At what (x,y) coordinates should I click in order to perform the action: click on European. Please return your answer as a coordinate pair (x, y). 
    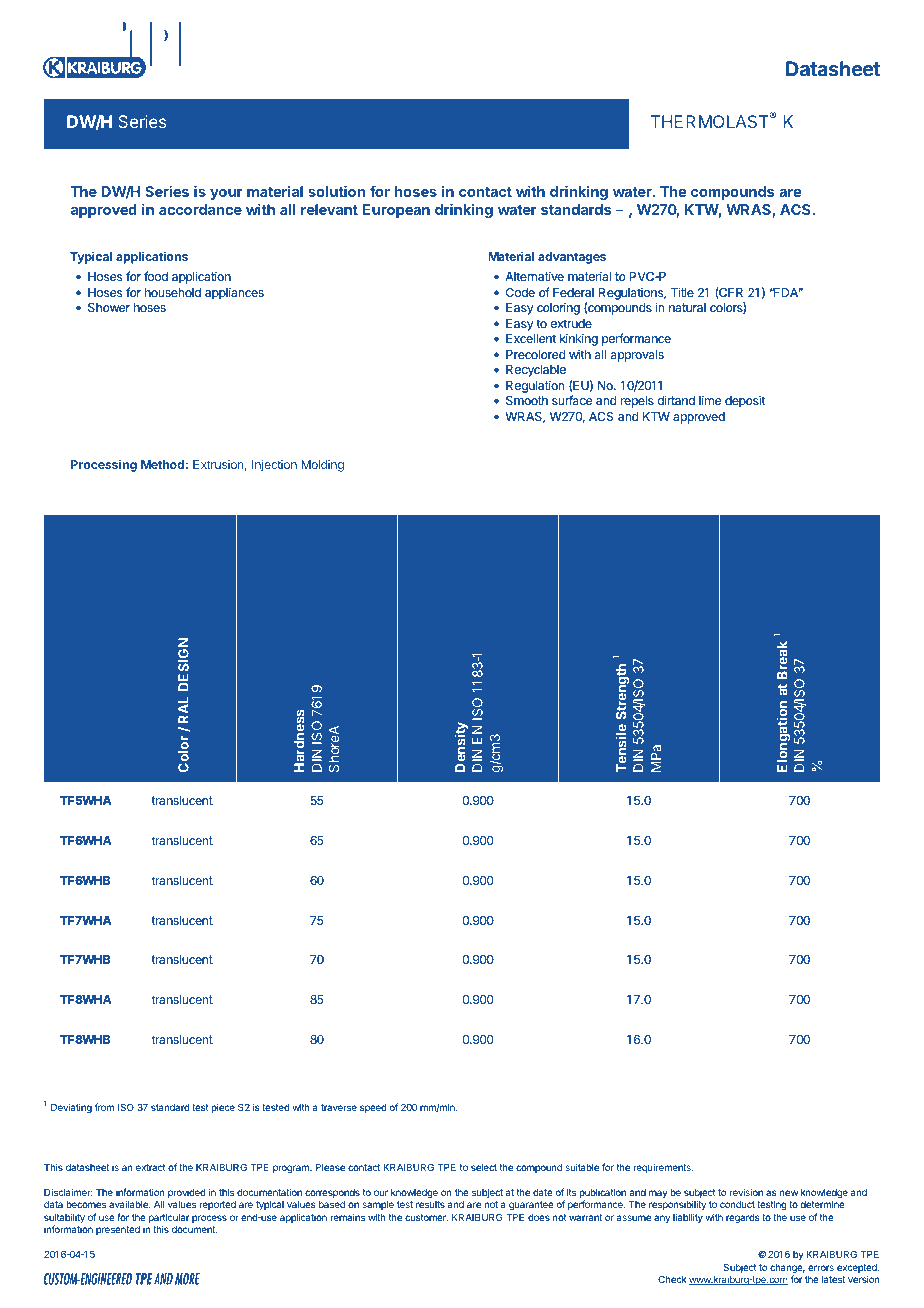
    Looking at the image, I should click on (396, 211).
